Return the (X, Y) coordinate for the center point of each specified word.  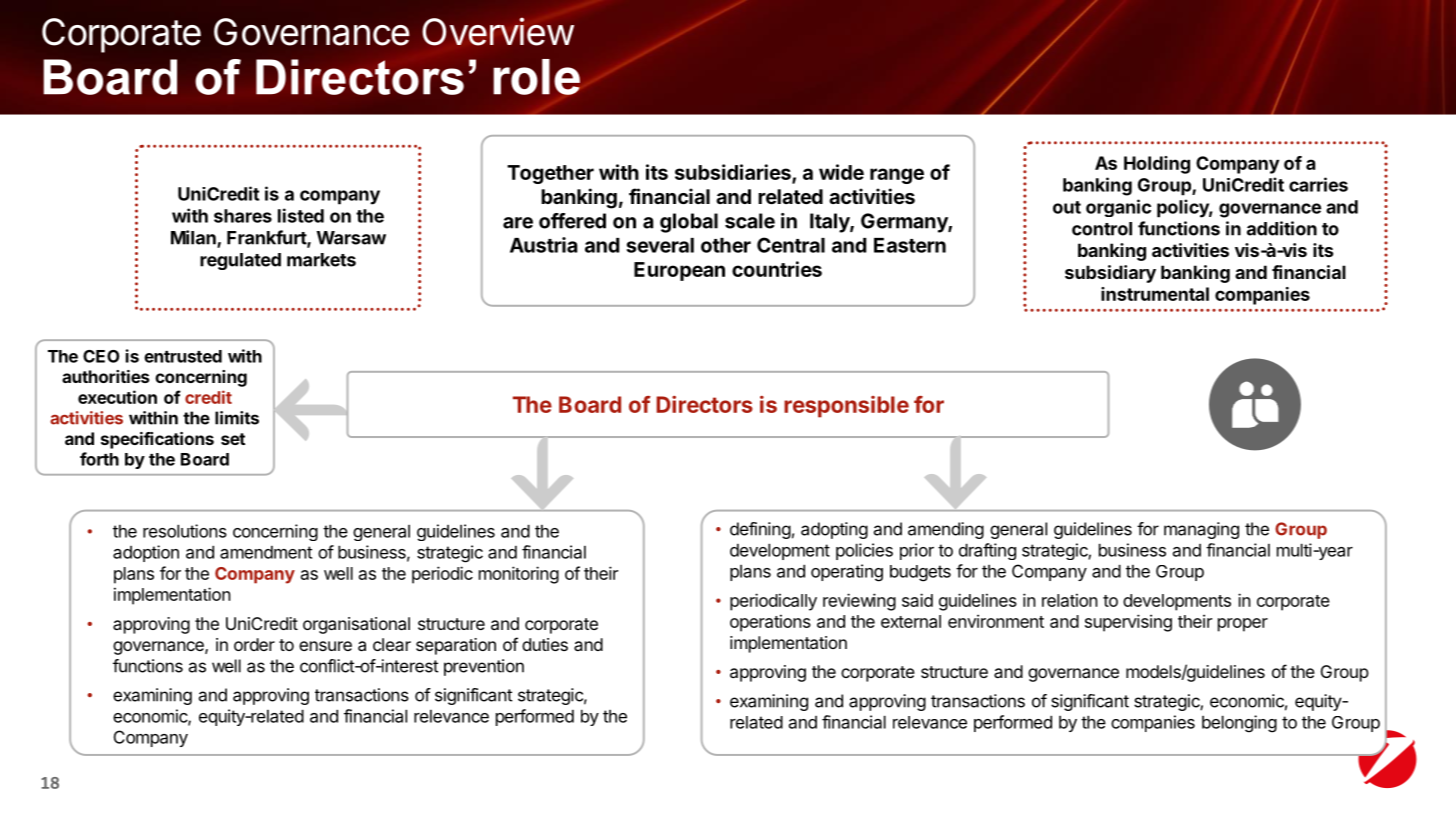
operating (847, 573)
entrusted (183, 356)
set (233, 439)
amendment (266, 552)
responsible (846, 407)
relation (1070, 600)
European (679, 271)
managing (1201, 530)
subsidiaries (734, 173)
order (254, 644)
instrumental (1155, 294)
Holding (1157, 165)
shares (243, 216)
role (536, 77)
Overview (498, 31)
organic (1118, 208)
